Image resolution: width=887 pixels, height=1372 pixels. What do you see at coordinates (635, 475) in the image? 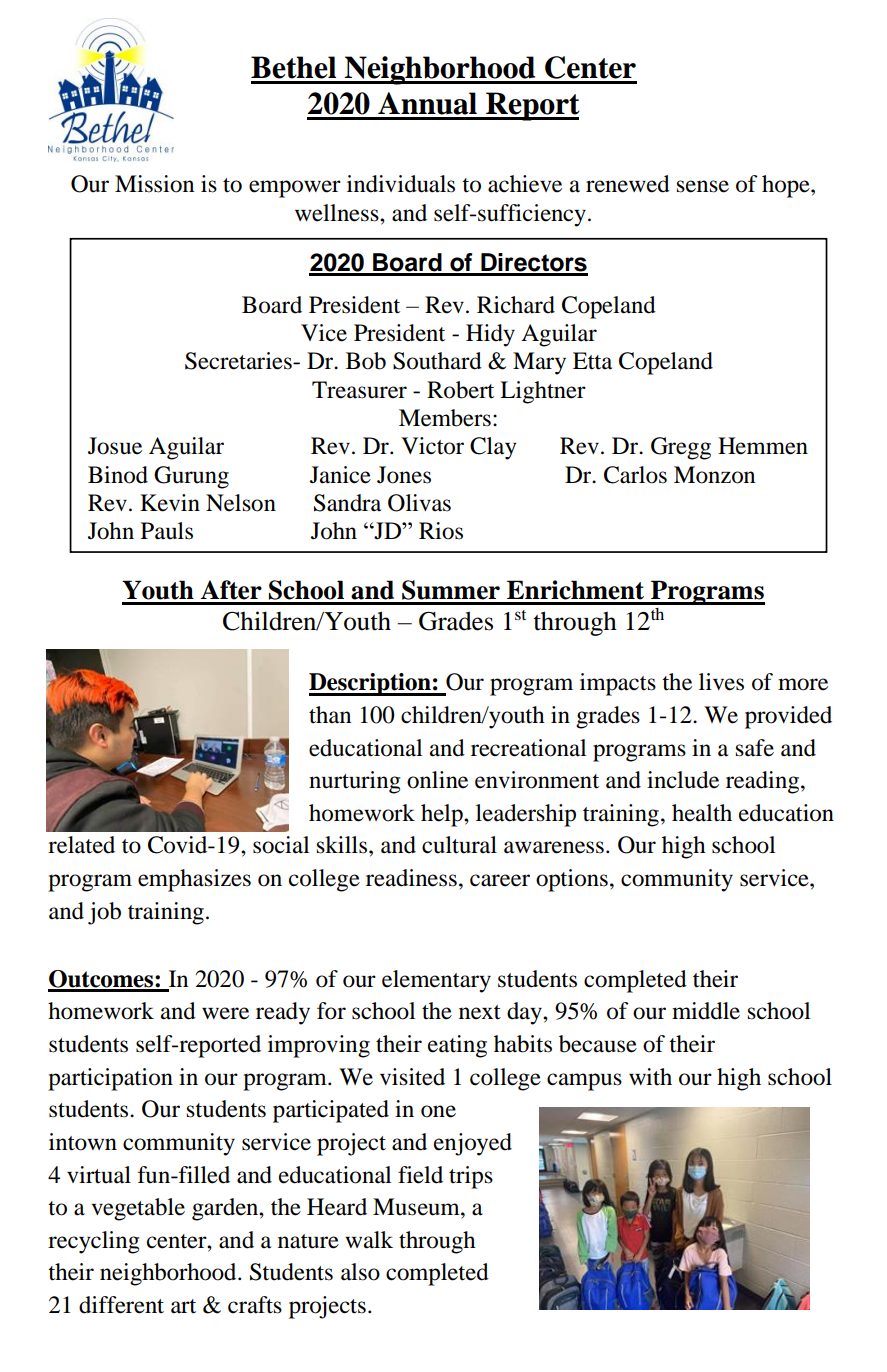
I see `Carlos` at bounding box center [635, 475].
